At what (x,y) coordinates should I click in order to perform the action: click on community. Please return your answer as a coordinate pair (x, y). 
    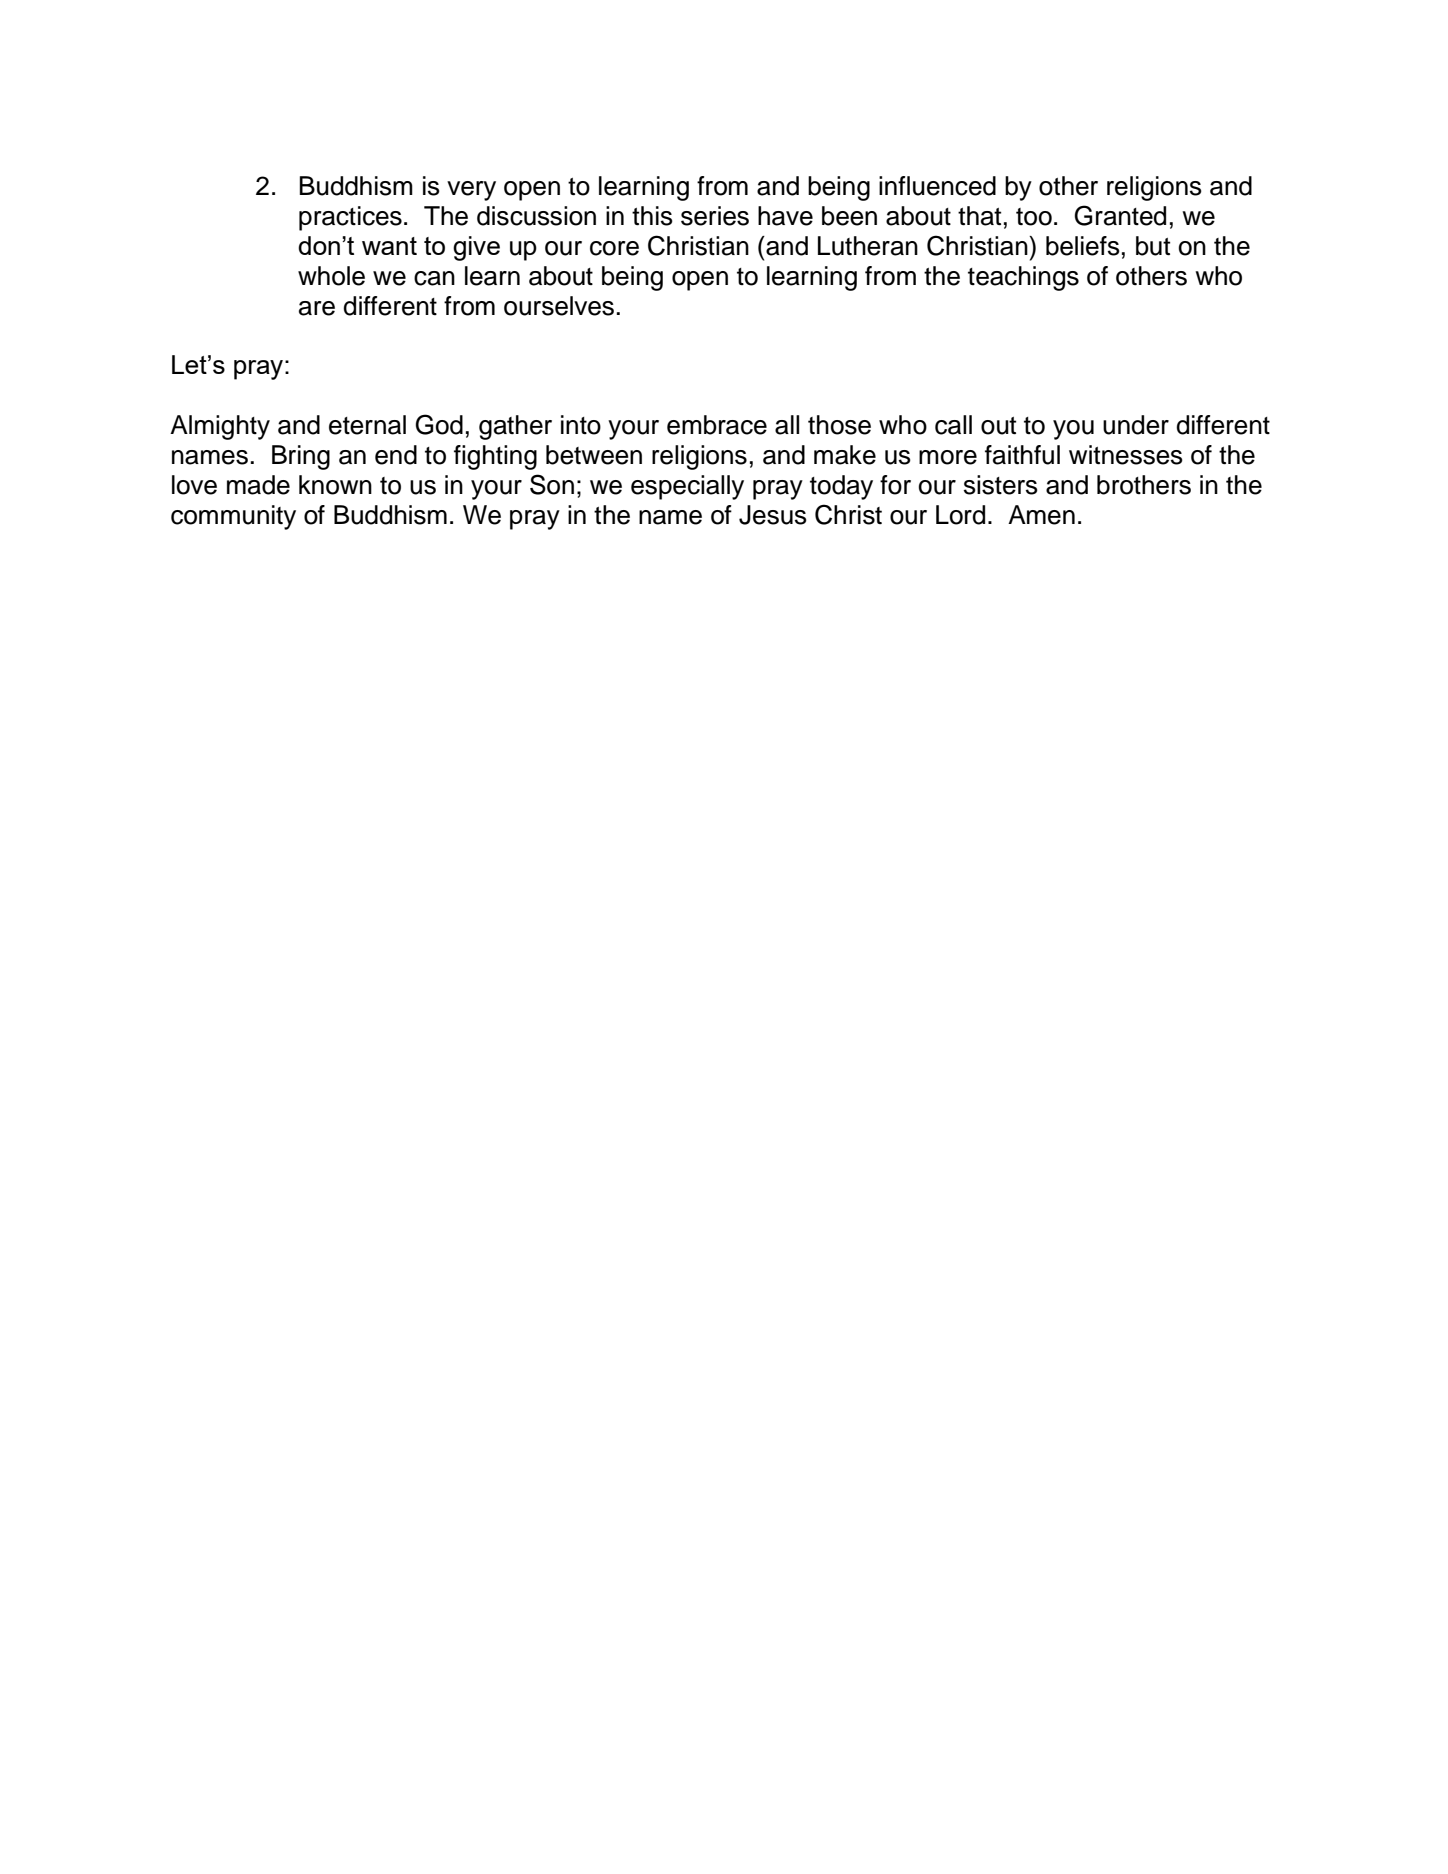
    Looking at the image, I should click on (233, 517).
